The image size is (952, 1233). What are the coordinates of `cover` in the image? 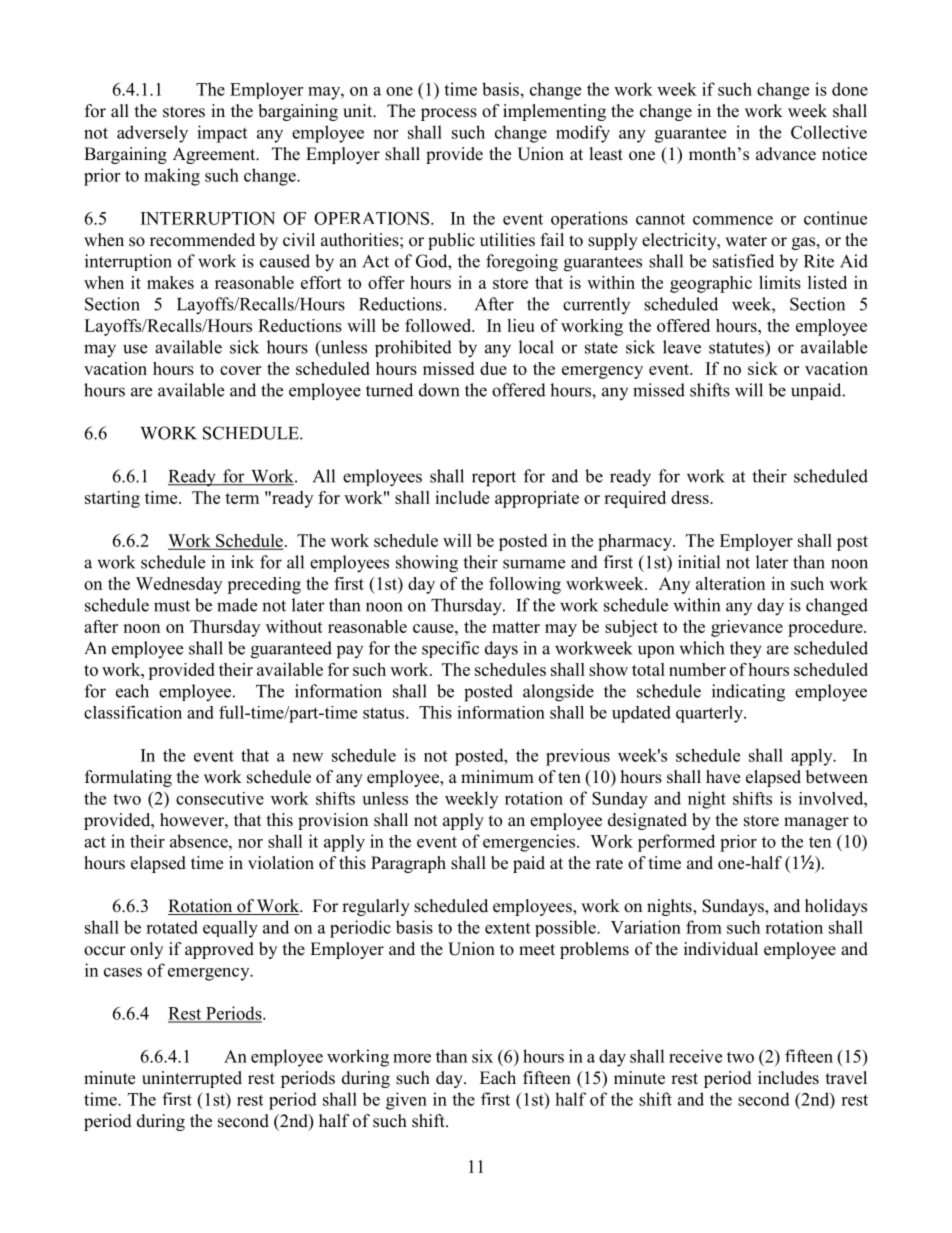 It's located at (240, 370).
